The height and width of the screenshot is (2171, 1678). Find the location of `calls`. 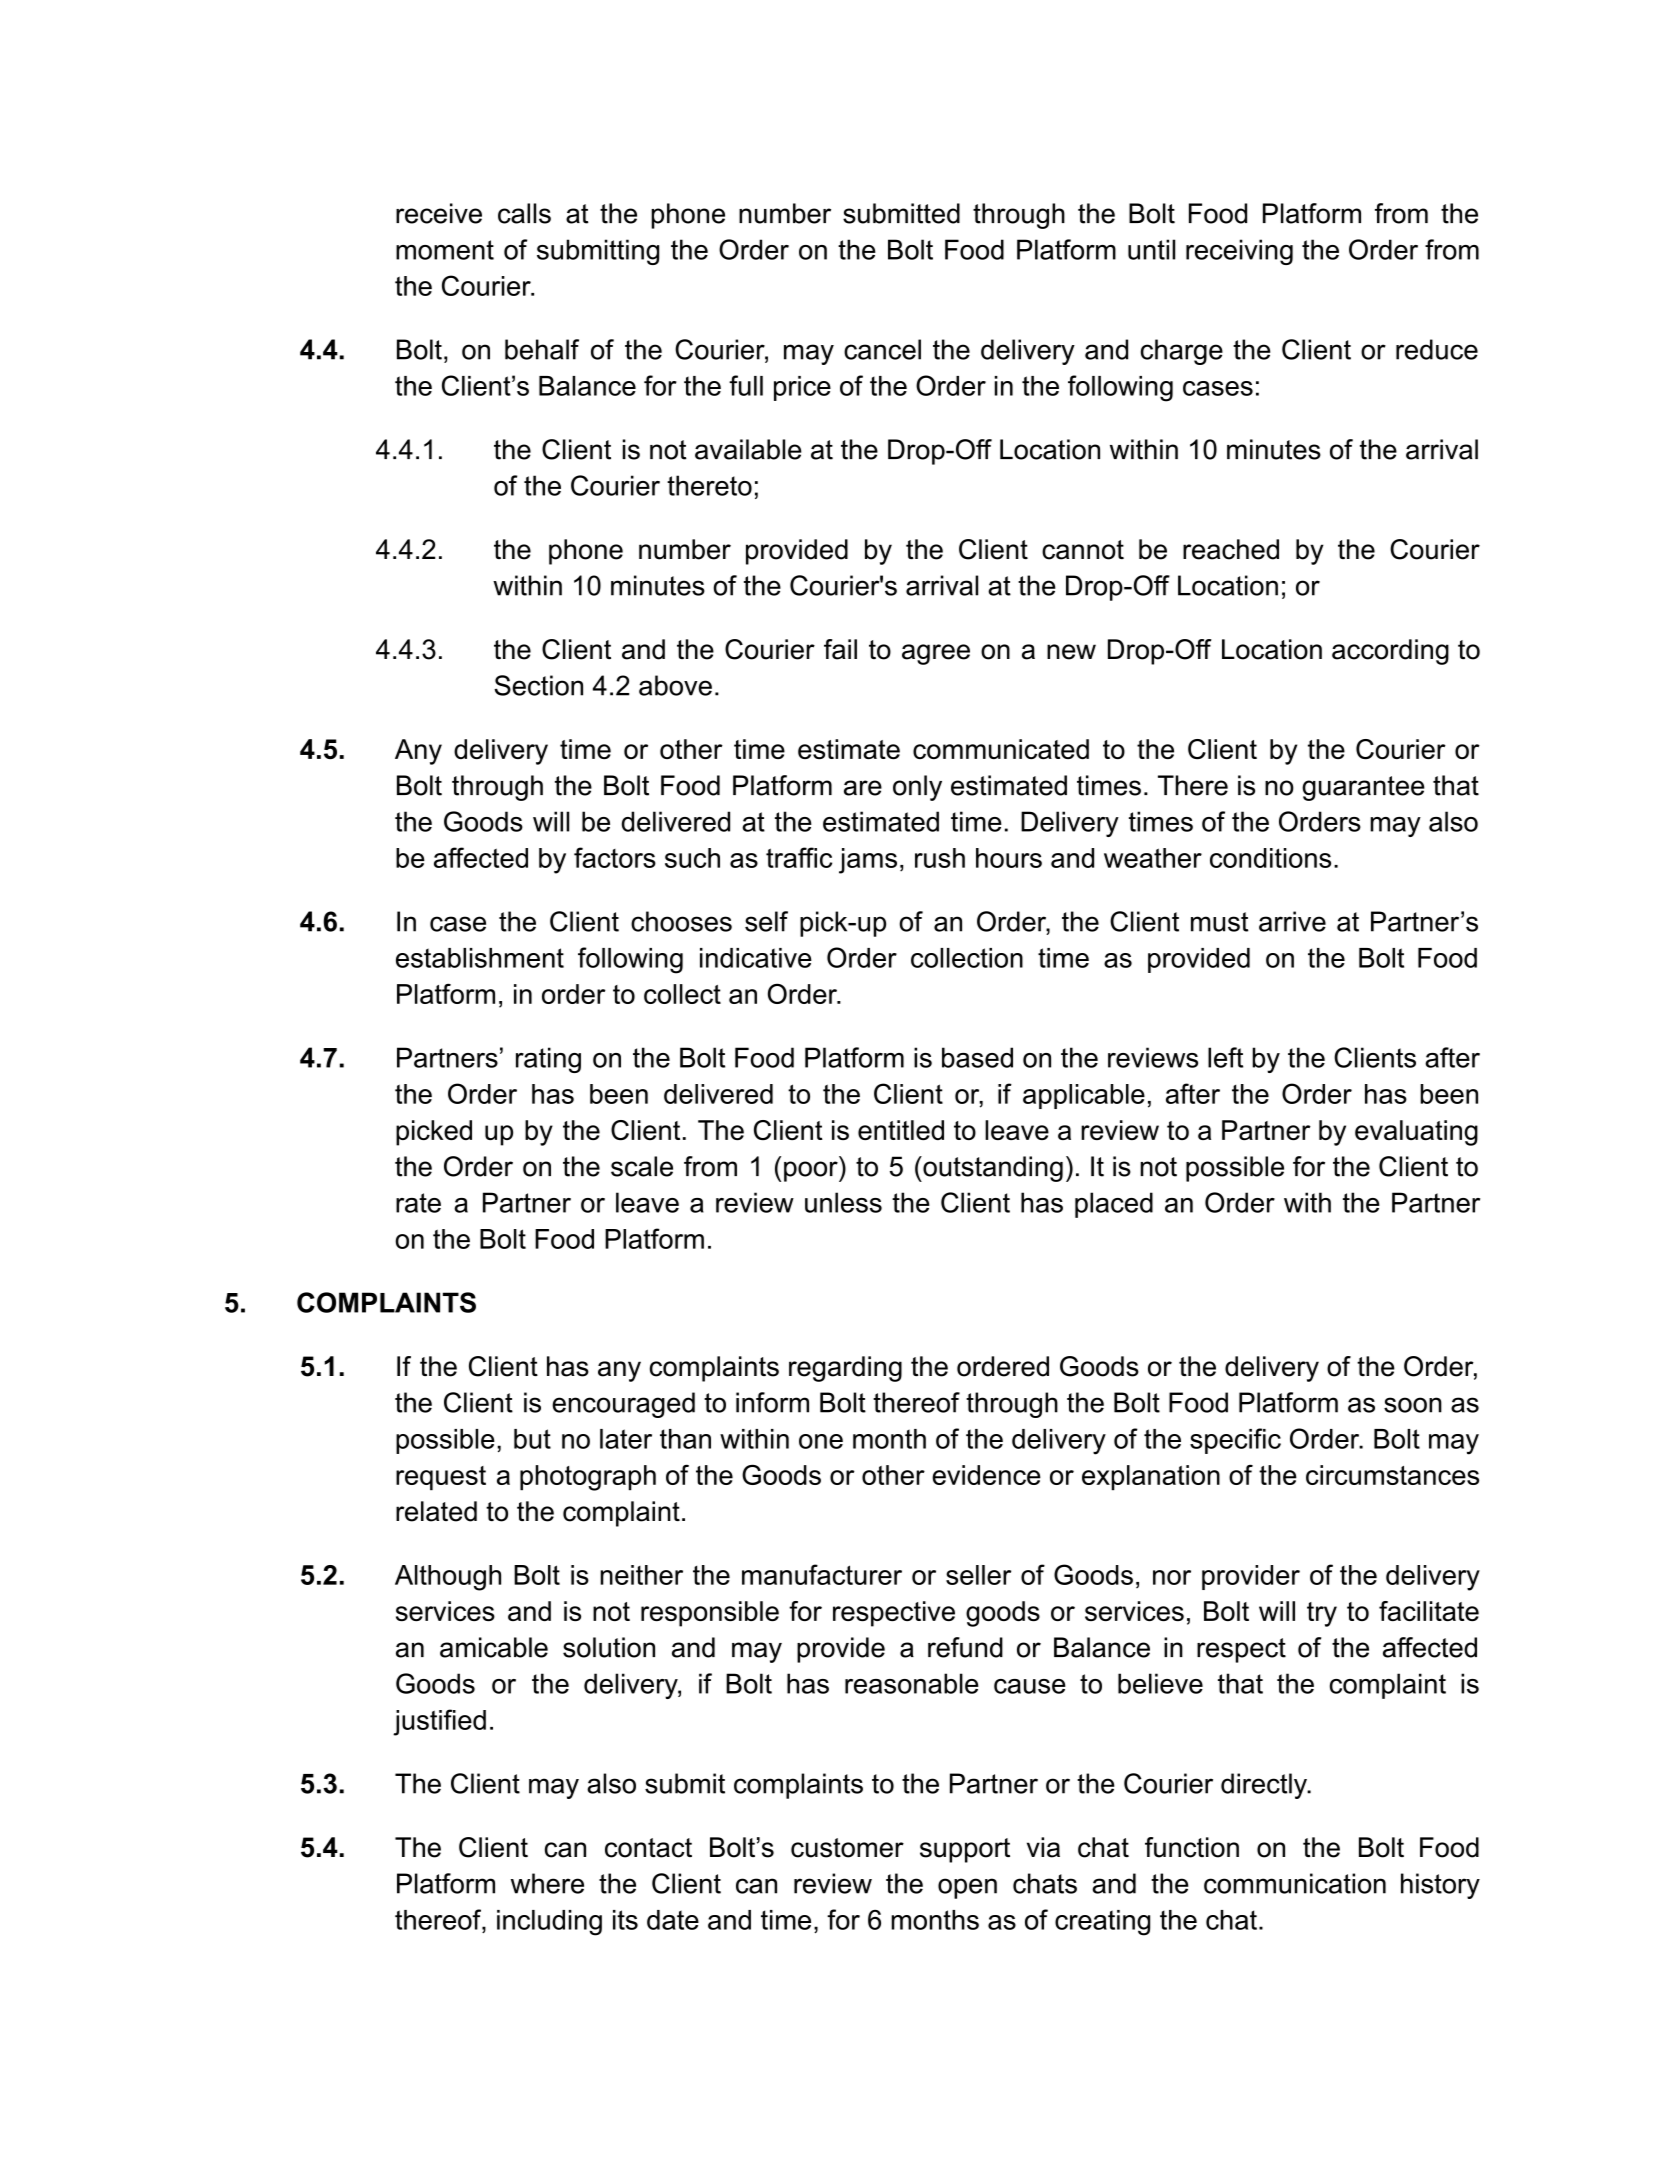

calls is located at coordinates (524, 213).
